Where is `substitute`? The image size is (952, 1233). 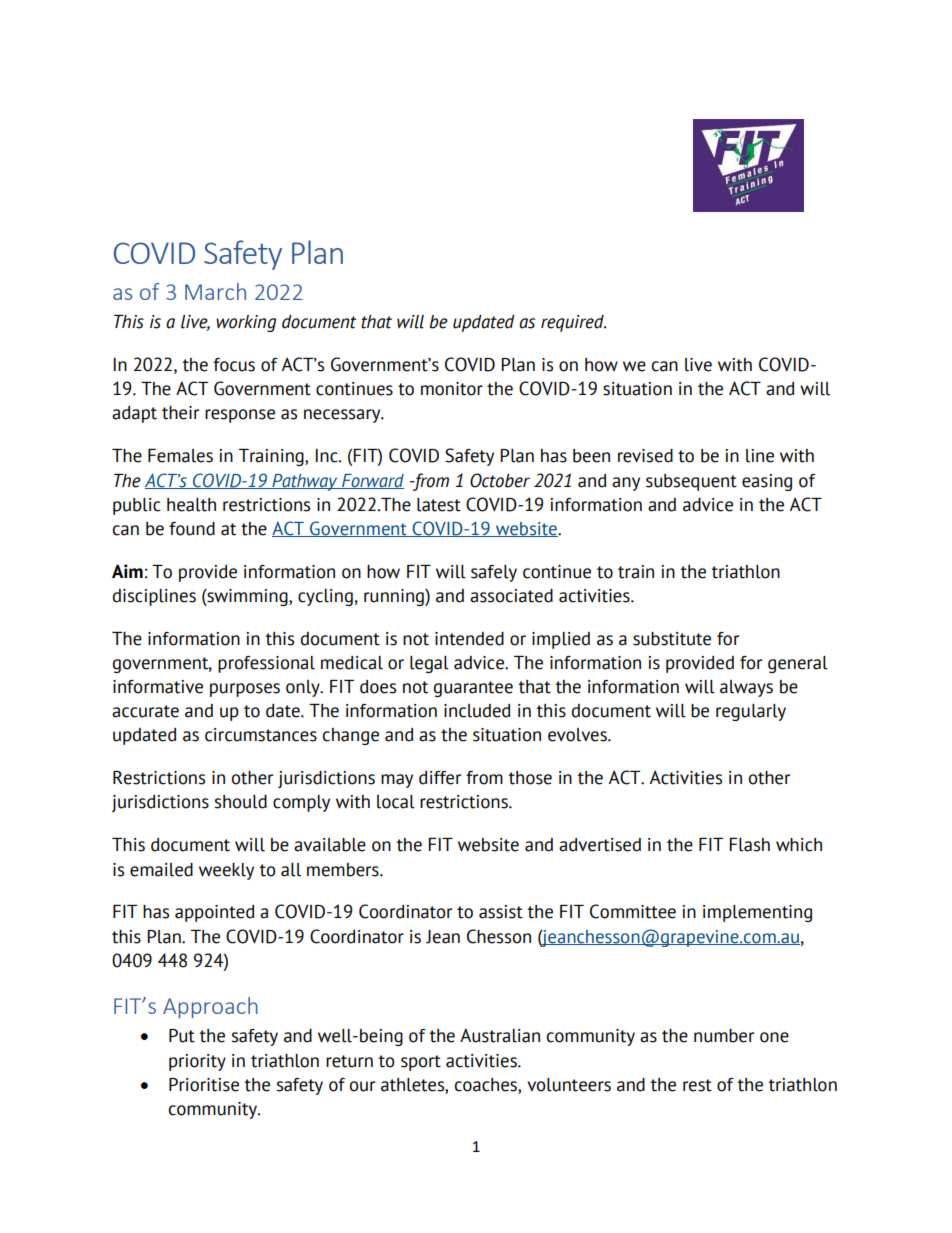
substitute is located at coordinates (672, 639).
